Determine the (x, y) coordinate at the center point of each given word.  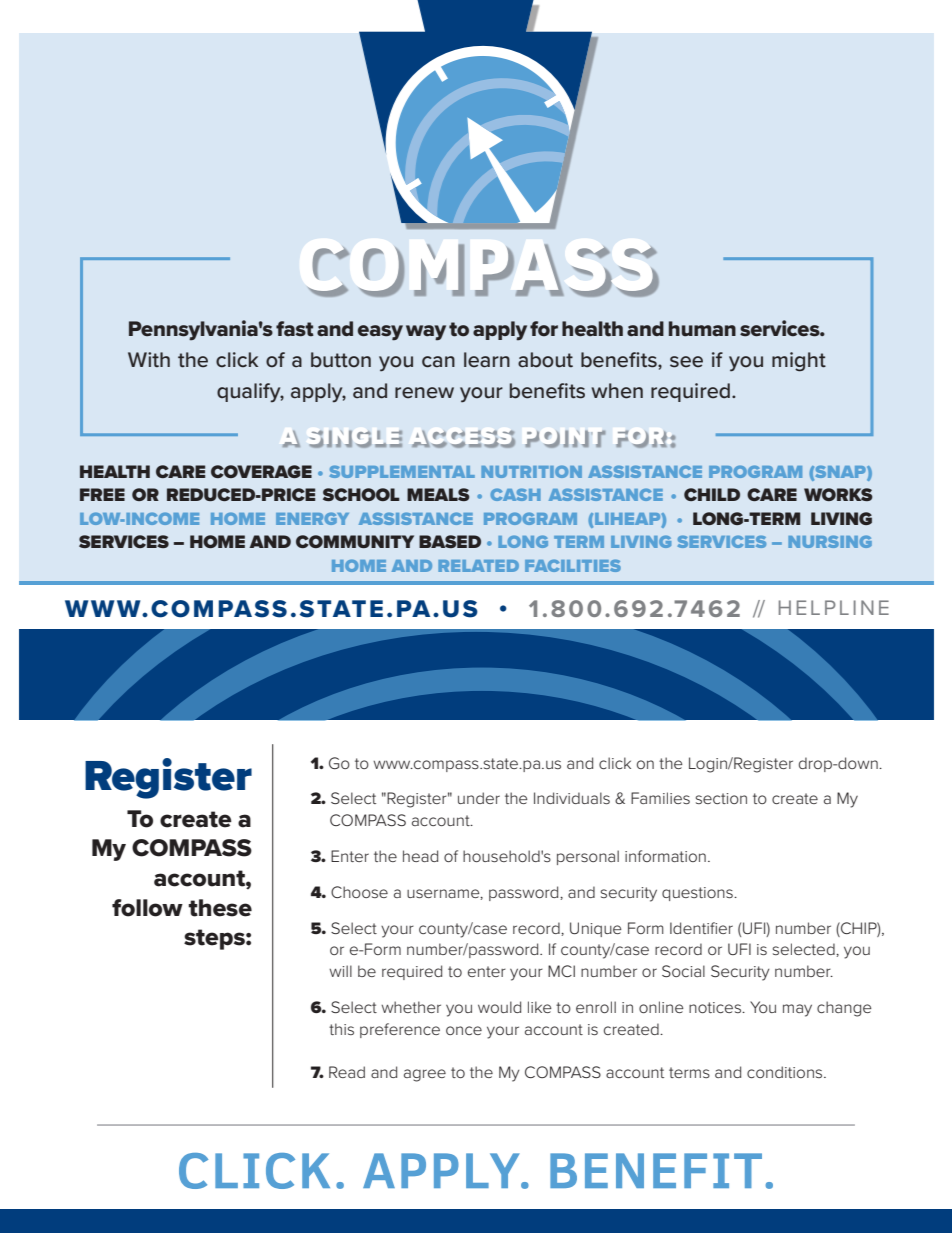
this (341, 1029)
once (464, 1030)
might (799, 362)
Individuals (572, 798)
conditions (786, 1072)
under (479, 798)
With (149, 359)
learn (487, 360)
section (721, 798)
